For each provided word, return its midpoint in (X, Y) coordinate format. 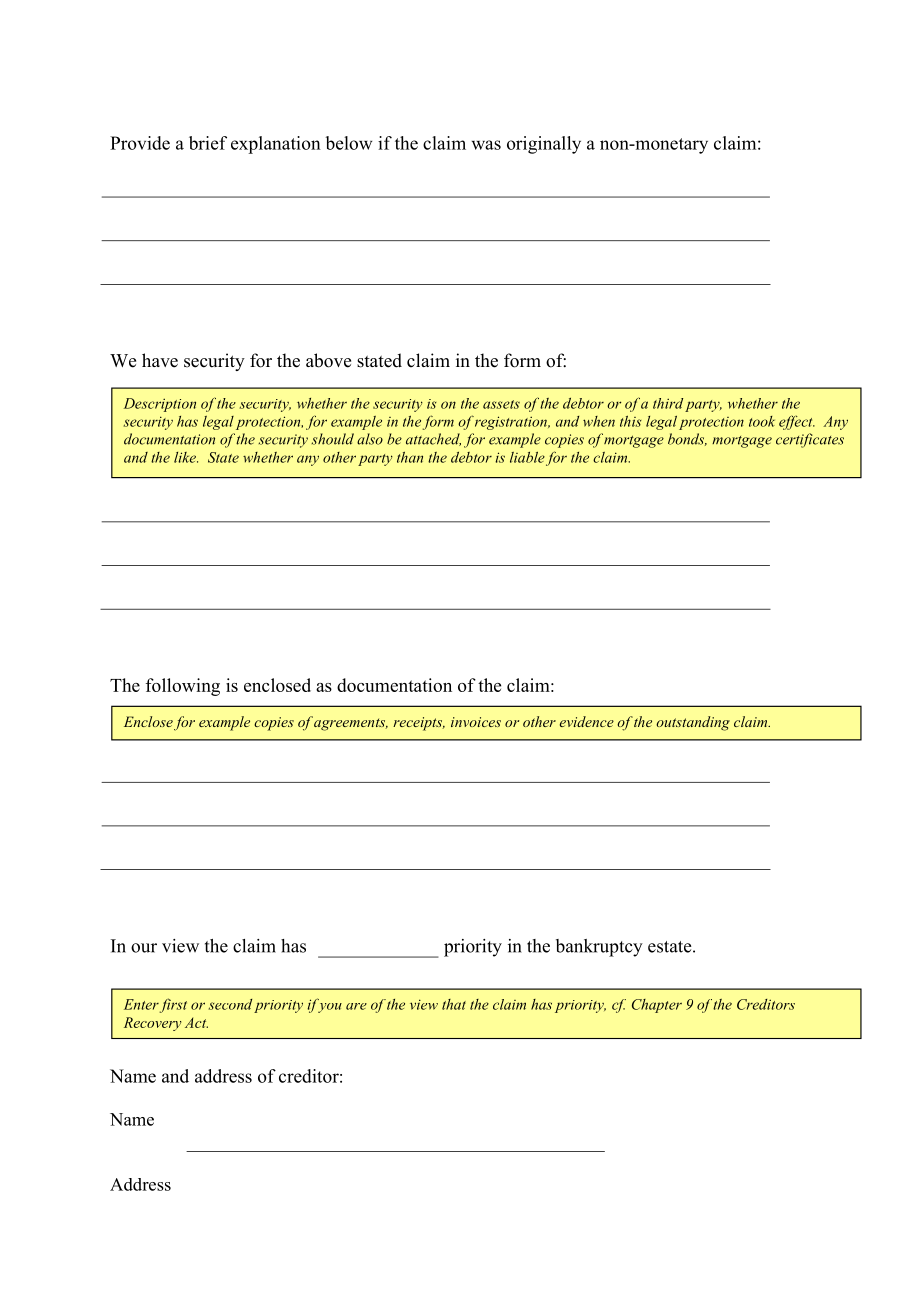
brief (208, 143)
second (230, 1004)
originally (544, 145)
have (160, 360)
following (183, 687)
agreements (351, 724)
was (486, 145)
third (668, 403)
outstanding (693, 723)
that (454, 1004)
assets (501, 404)
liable (527, 457)
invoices (476, 722)
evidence (587, 721)
